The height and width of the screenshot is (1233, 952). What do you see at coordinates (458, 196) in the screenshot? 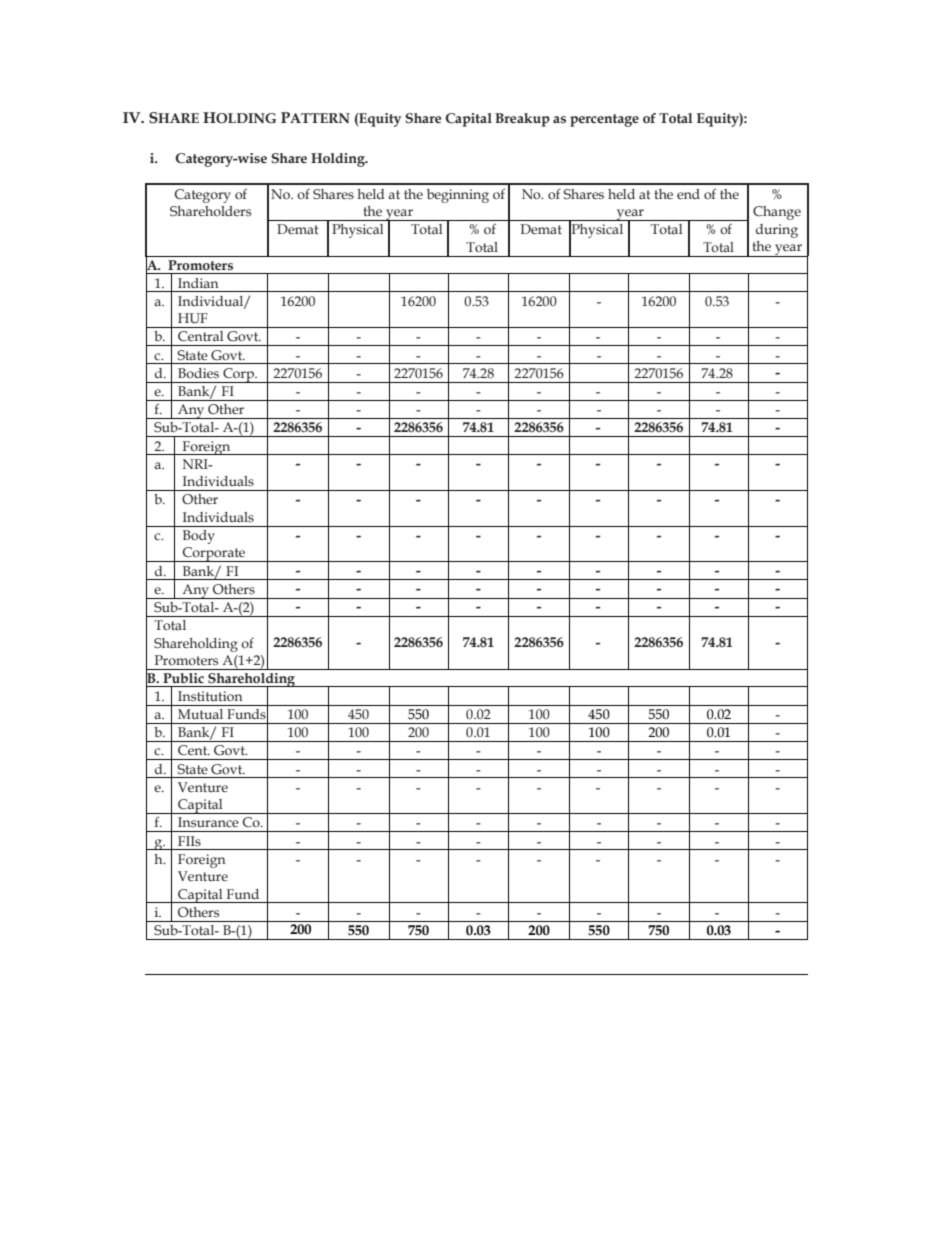
I see `beginning` at bounding box center [458, 196].
